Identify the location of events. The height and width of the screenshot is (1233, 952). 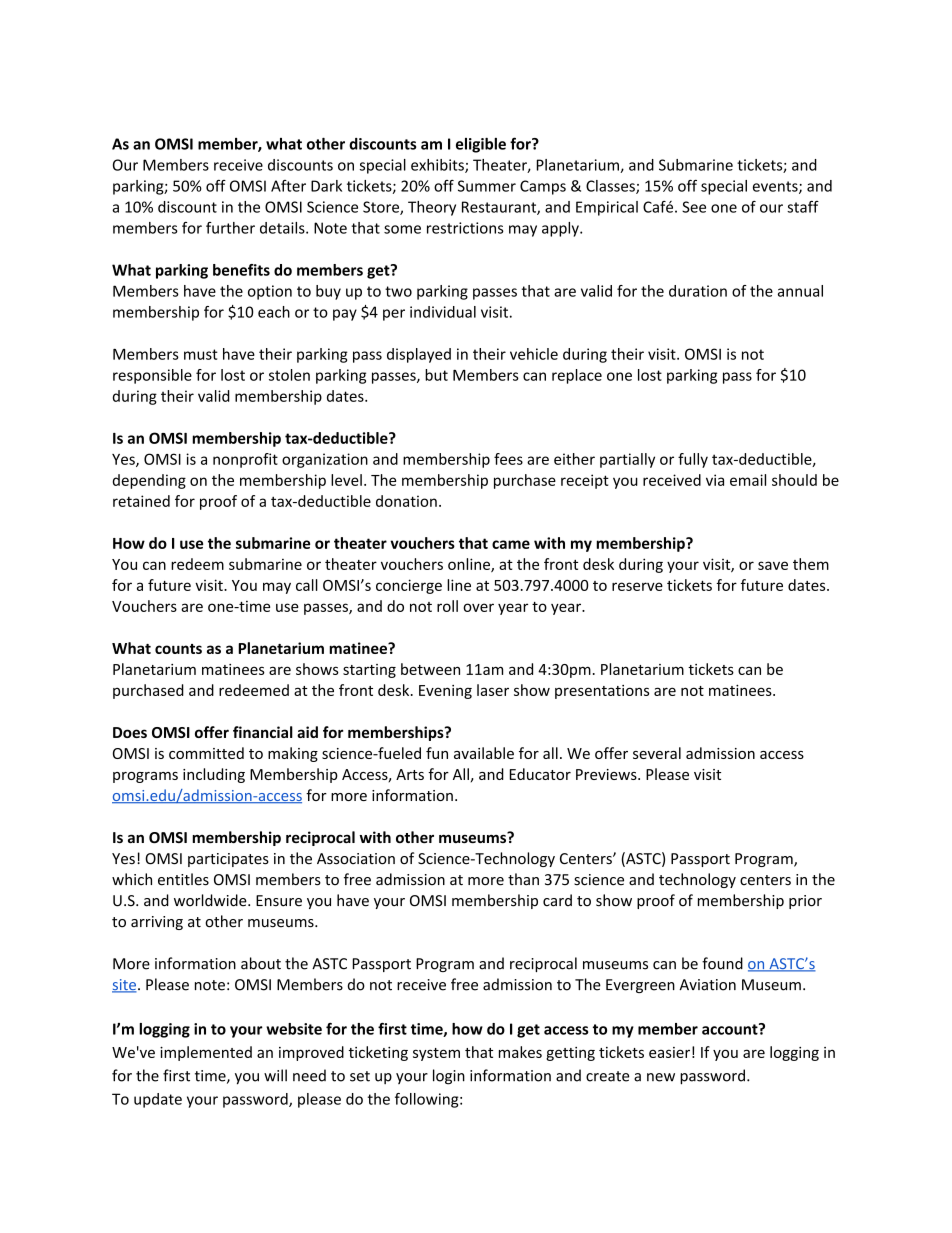
(776, 187).
